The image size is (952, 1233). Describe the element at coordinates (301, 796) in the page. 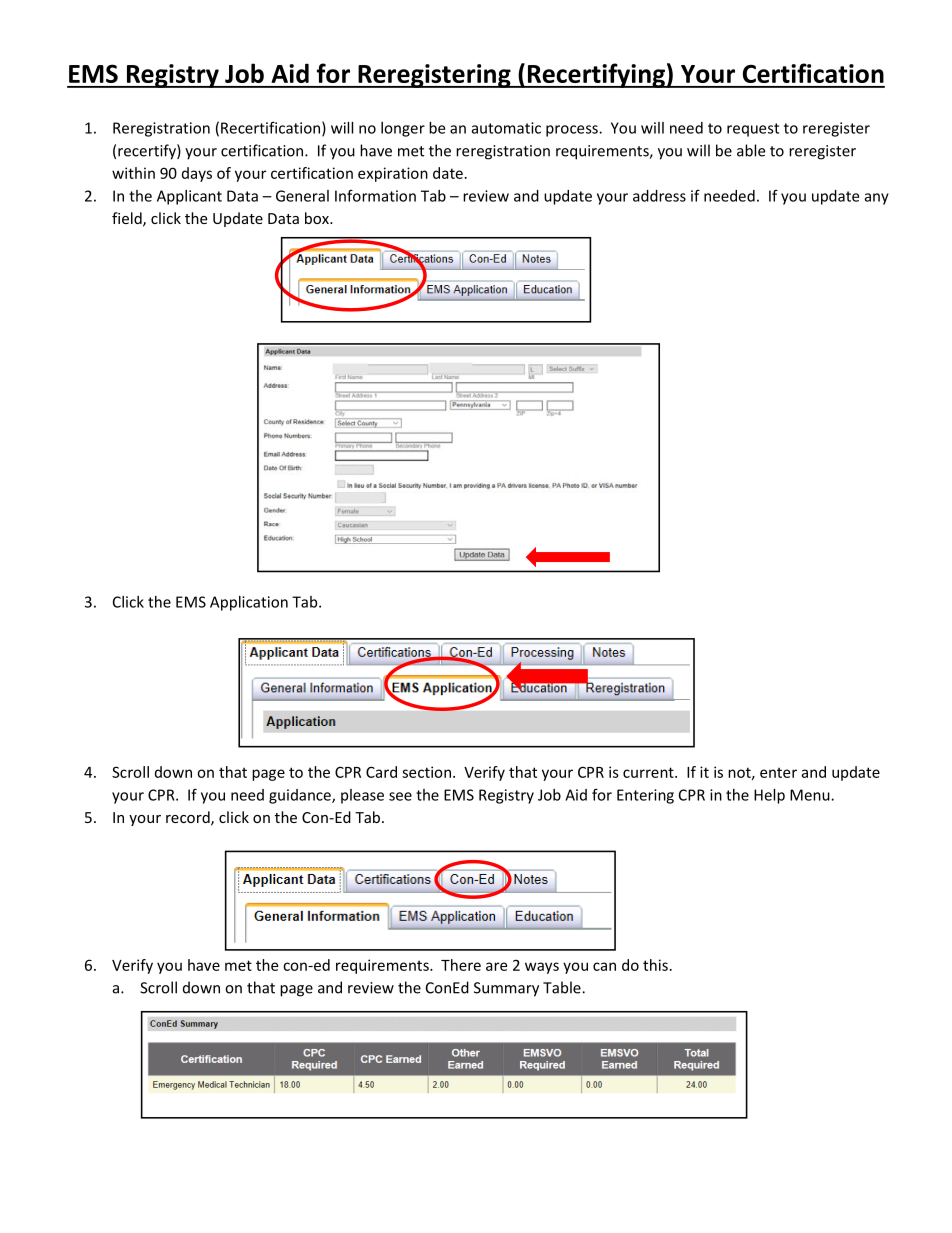

I see `guidance` at that location.
